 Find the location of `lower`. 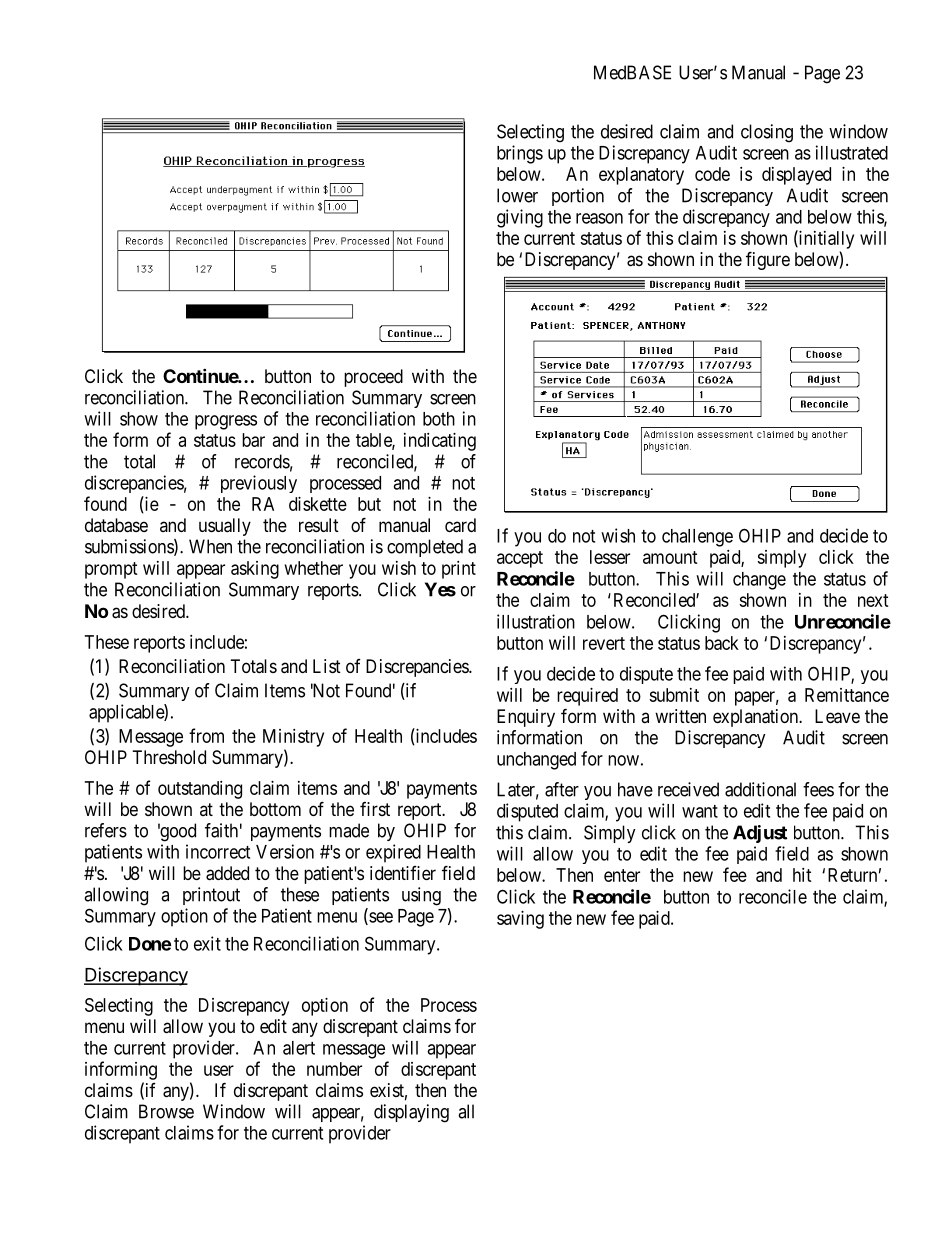

lower is located at coordinates (517, 195).
